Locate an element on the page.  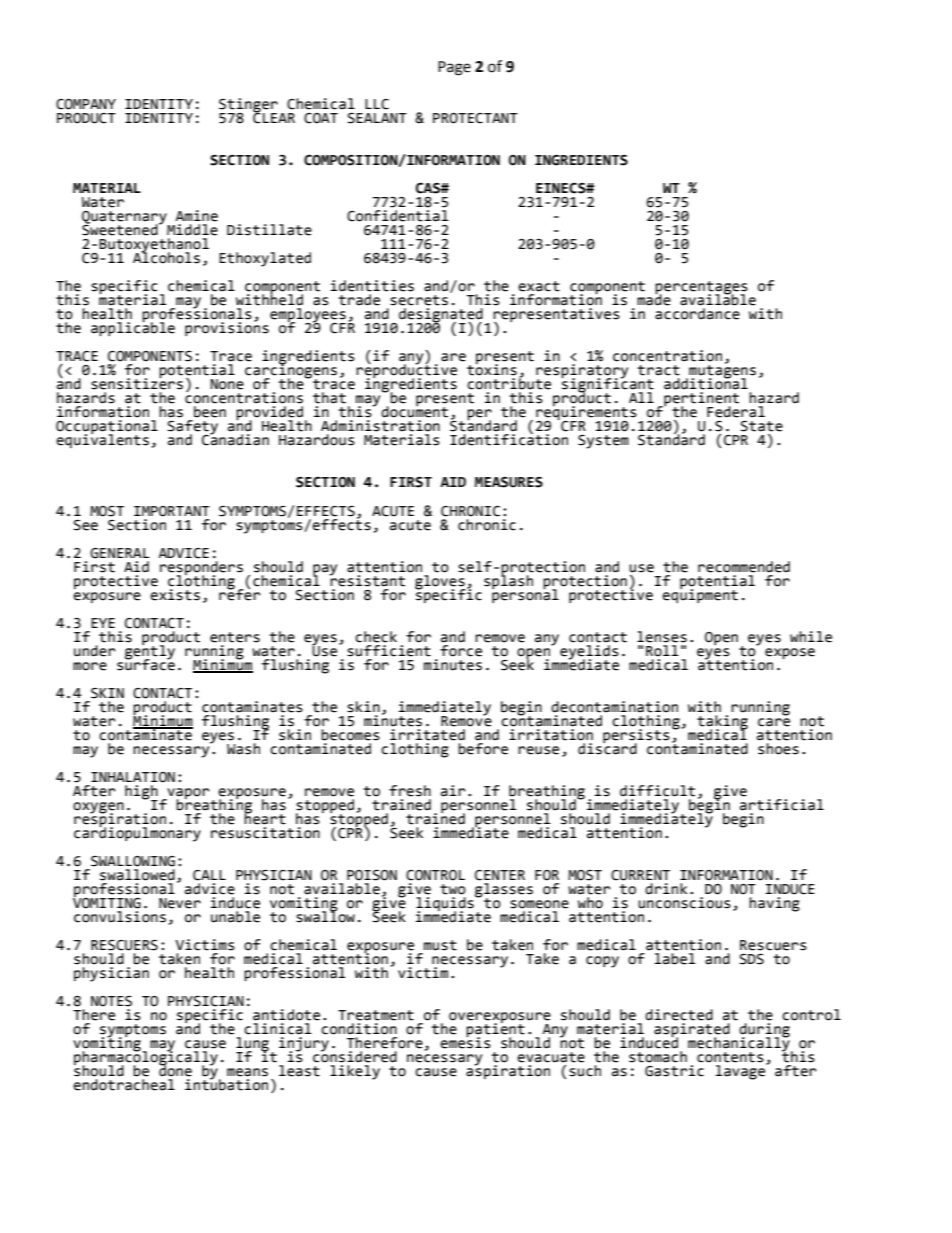
Federal is located at coordinates (736, 412).
